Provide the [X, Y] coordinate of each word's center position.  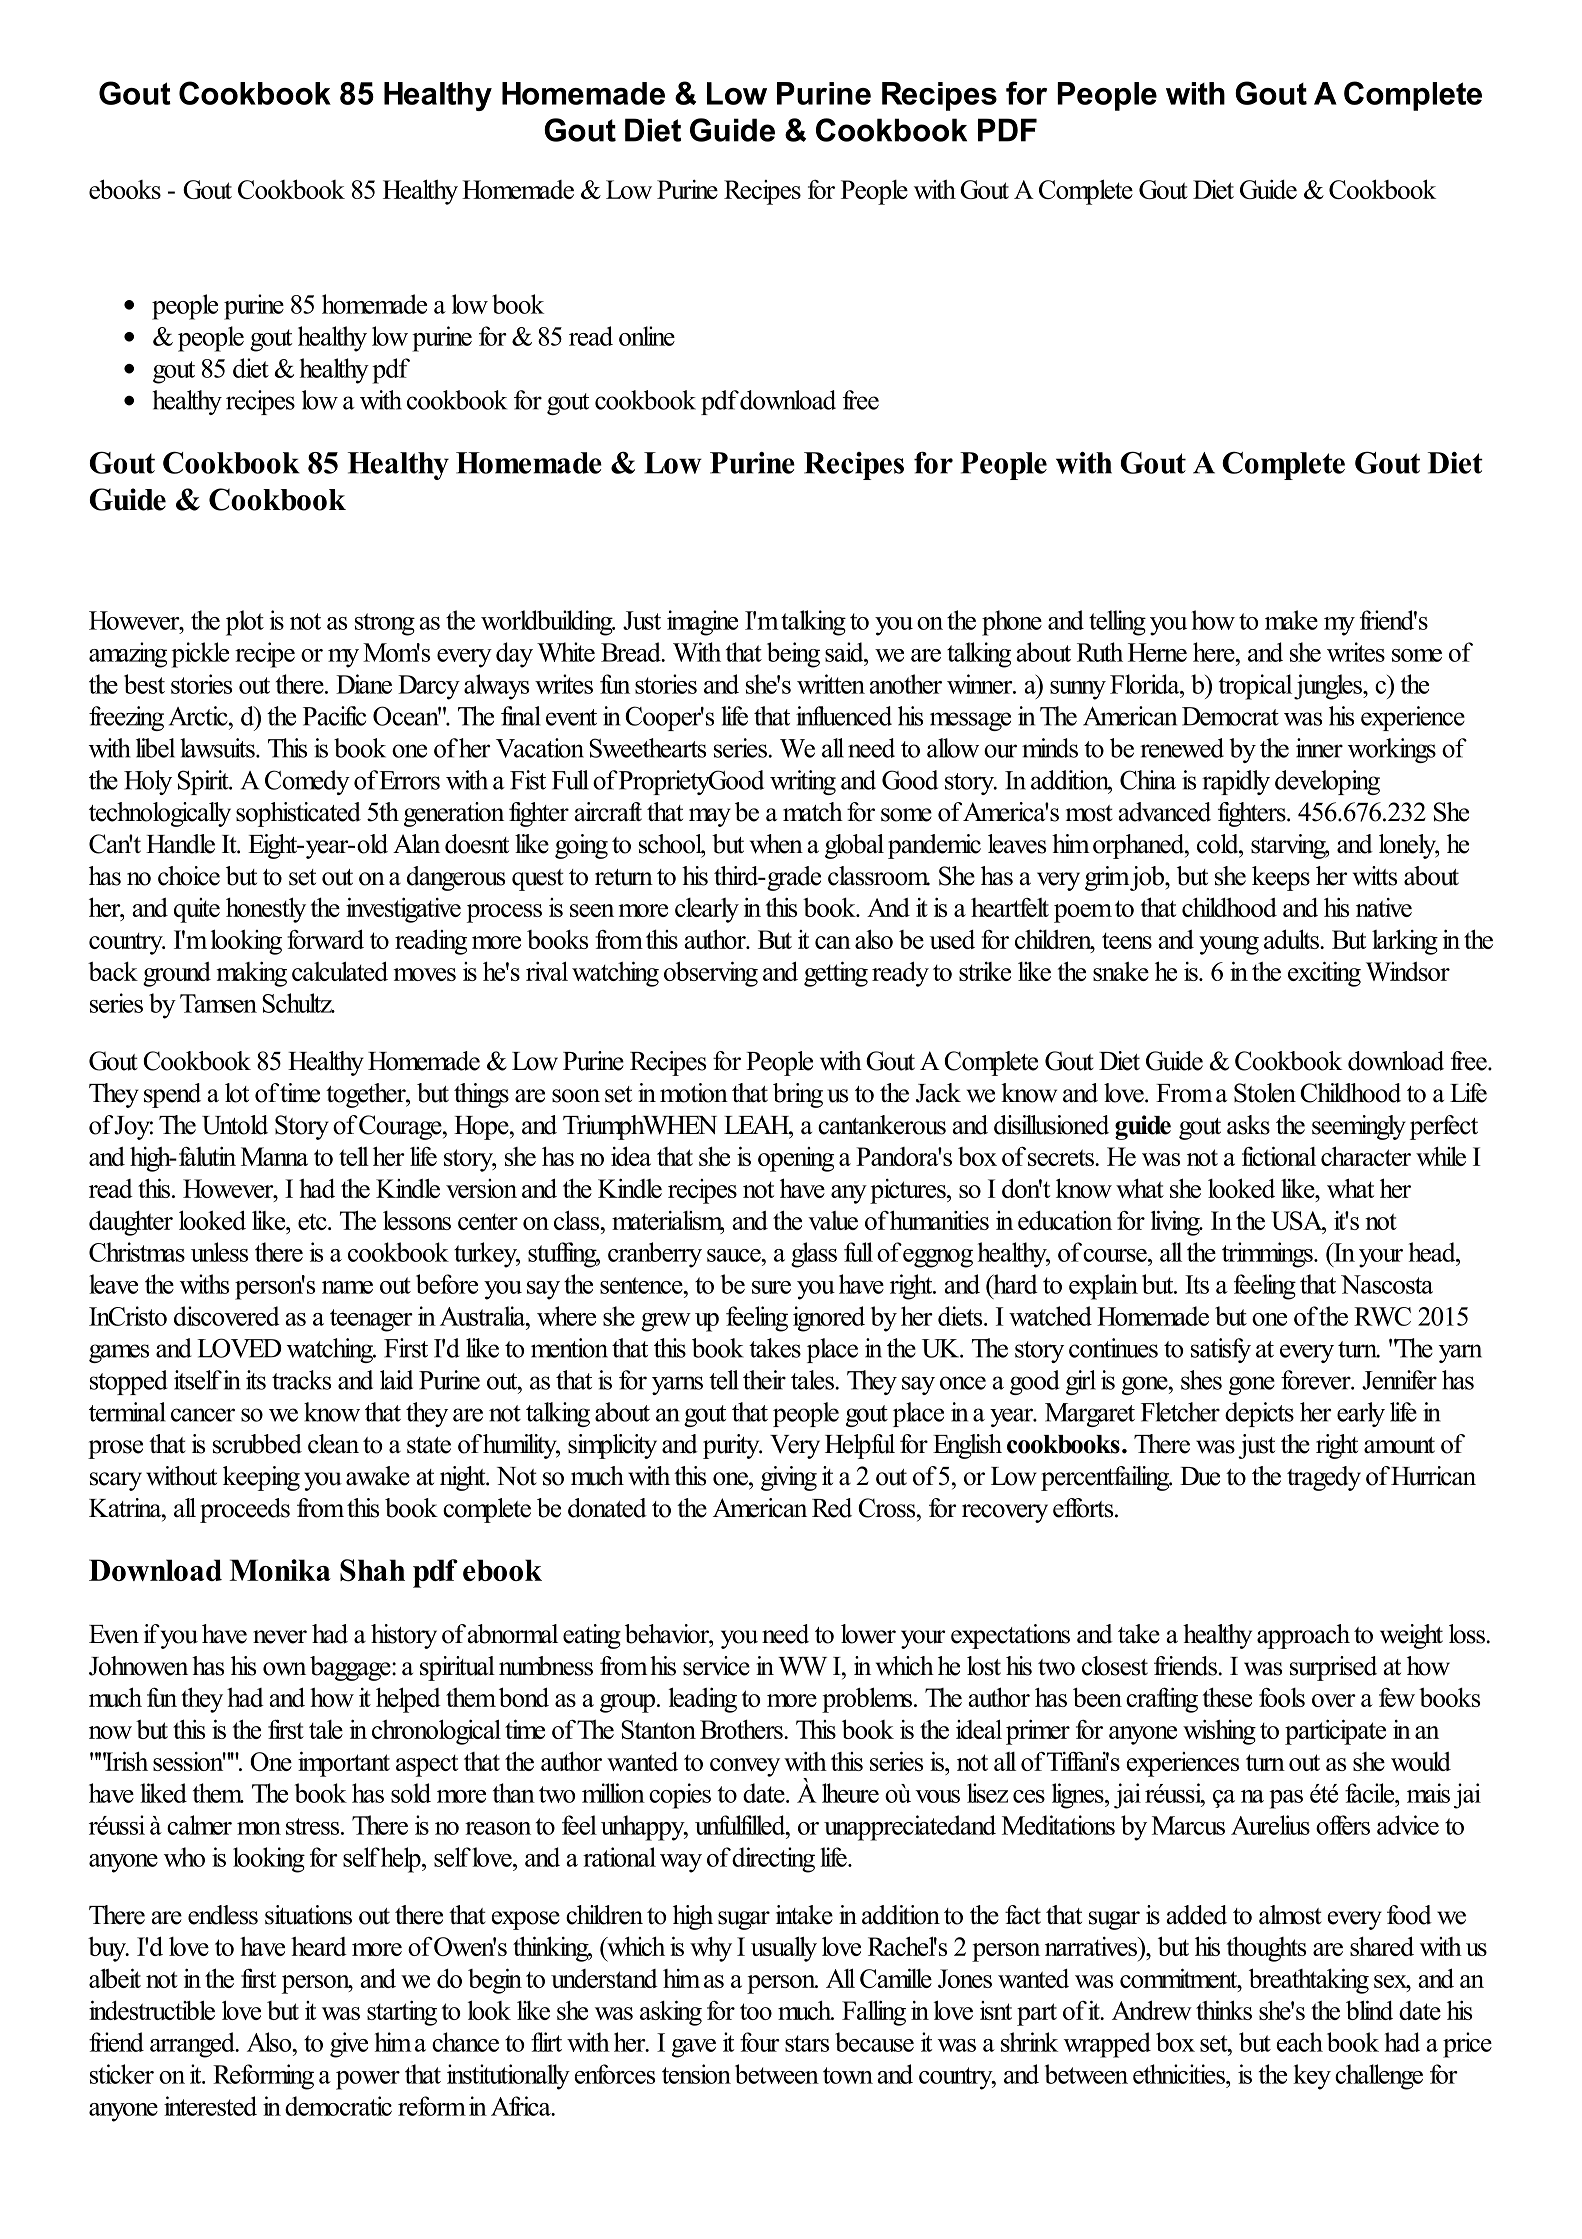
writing [803, 782]
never [280, 1637]
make [1291, 620]
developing [1327, 782]
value [833, 1220]
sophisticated [298, 814]
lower [868, 1634]
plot [245, 623]
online [647, 336]
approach [1303, 1636]
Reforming [263, 2077]
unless [219, 1252]
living [1176, 1223]
